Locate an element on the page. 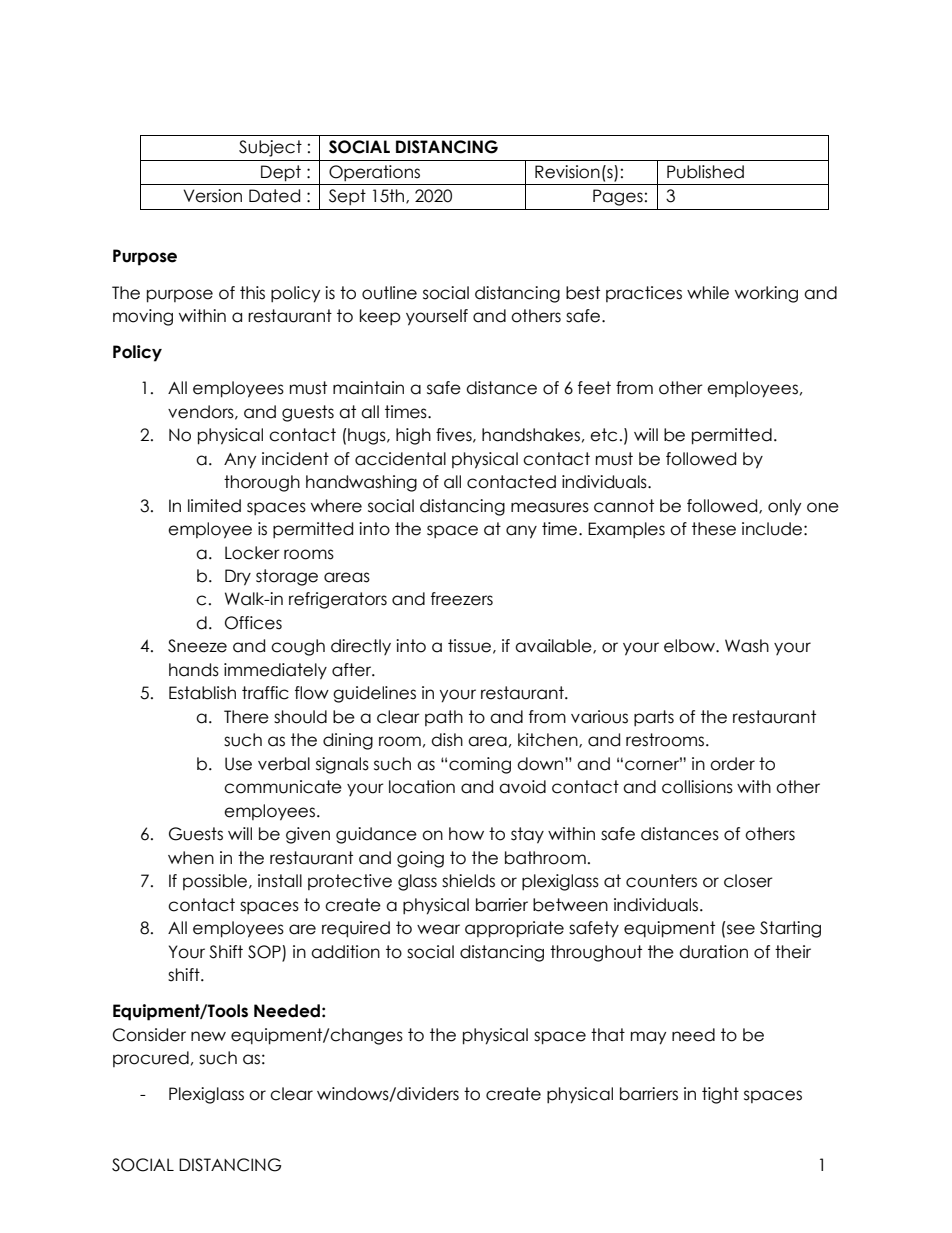 The width and height of the document is (952, 1233). Published is located at coordinates (705, 172).
